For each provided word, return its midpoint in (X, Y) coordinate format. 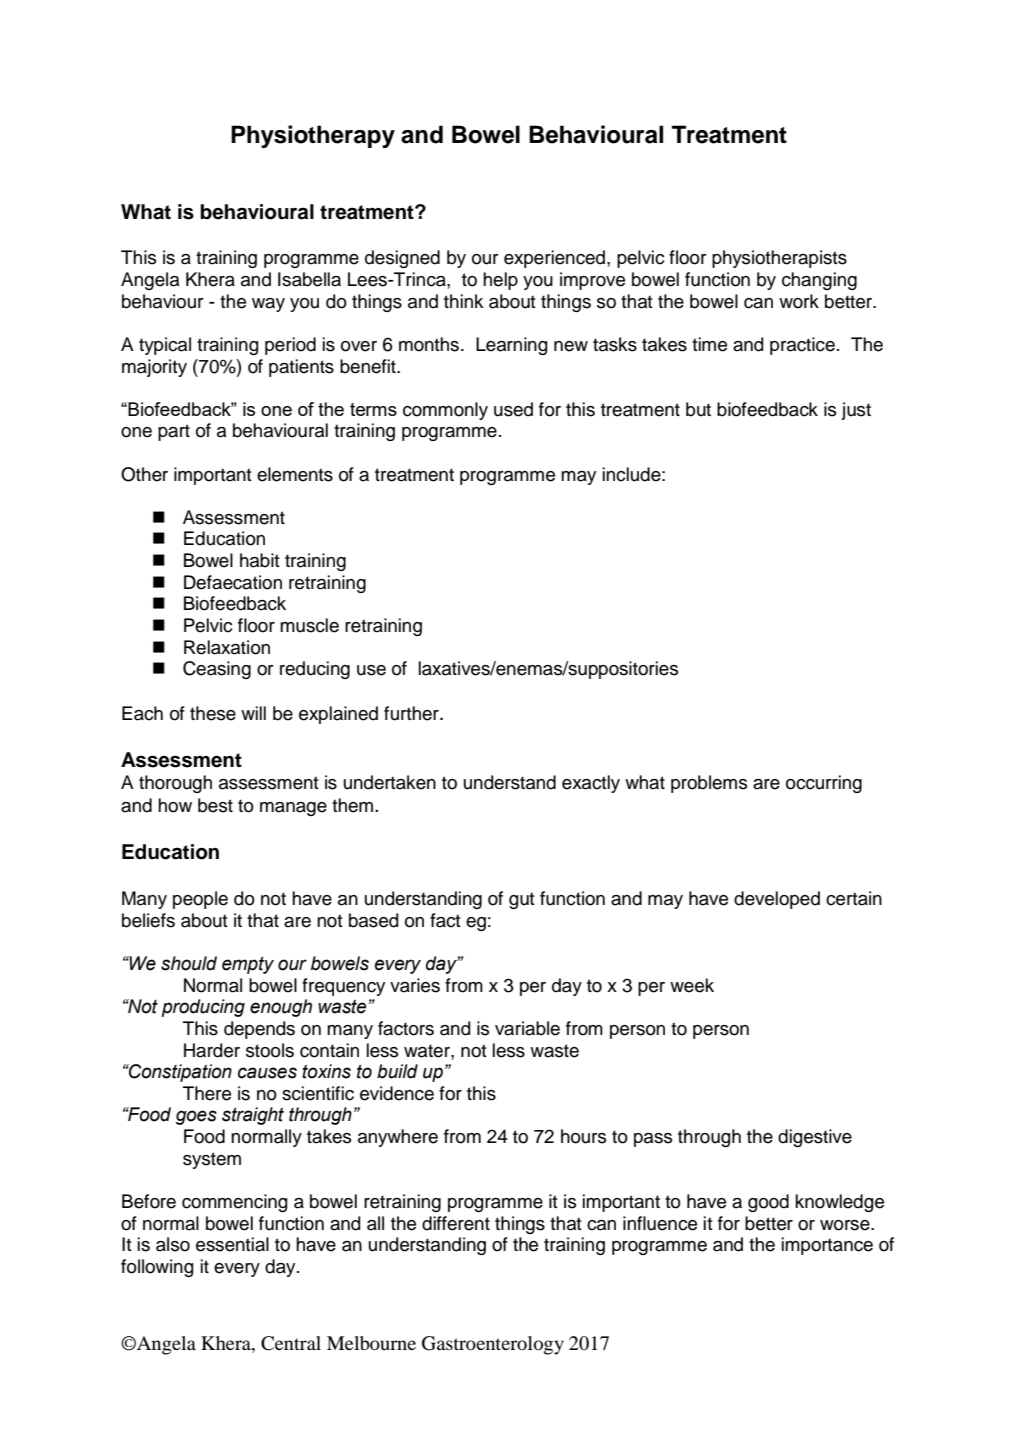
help (500, 281)
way (268, 305)
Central (291, 1343)
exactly (591, 784)
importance (827, 1246)
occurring (824, 784)
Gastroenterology (493, 1345)
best (215, 805)
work (799, 301)
